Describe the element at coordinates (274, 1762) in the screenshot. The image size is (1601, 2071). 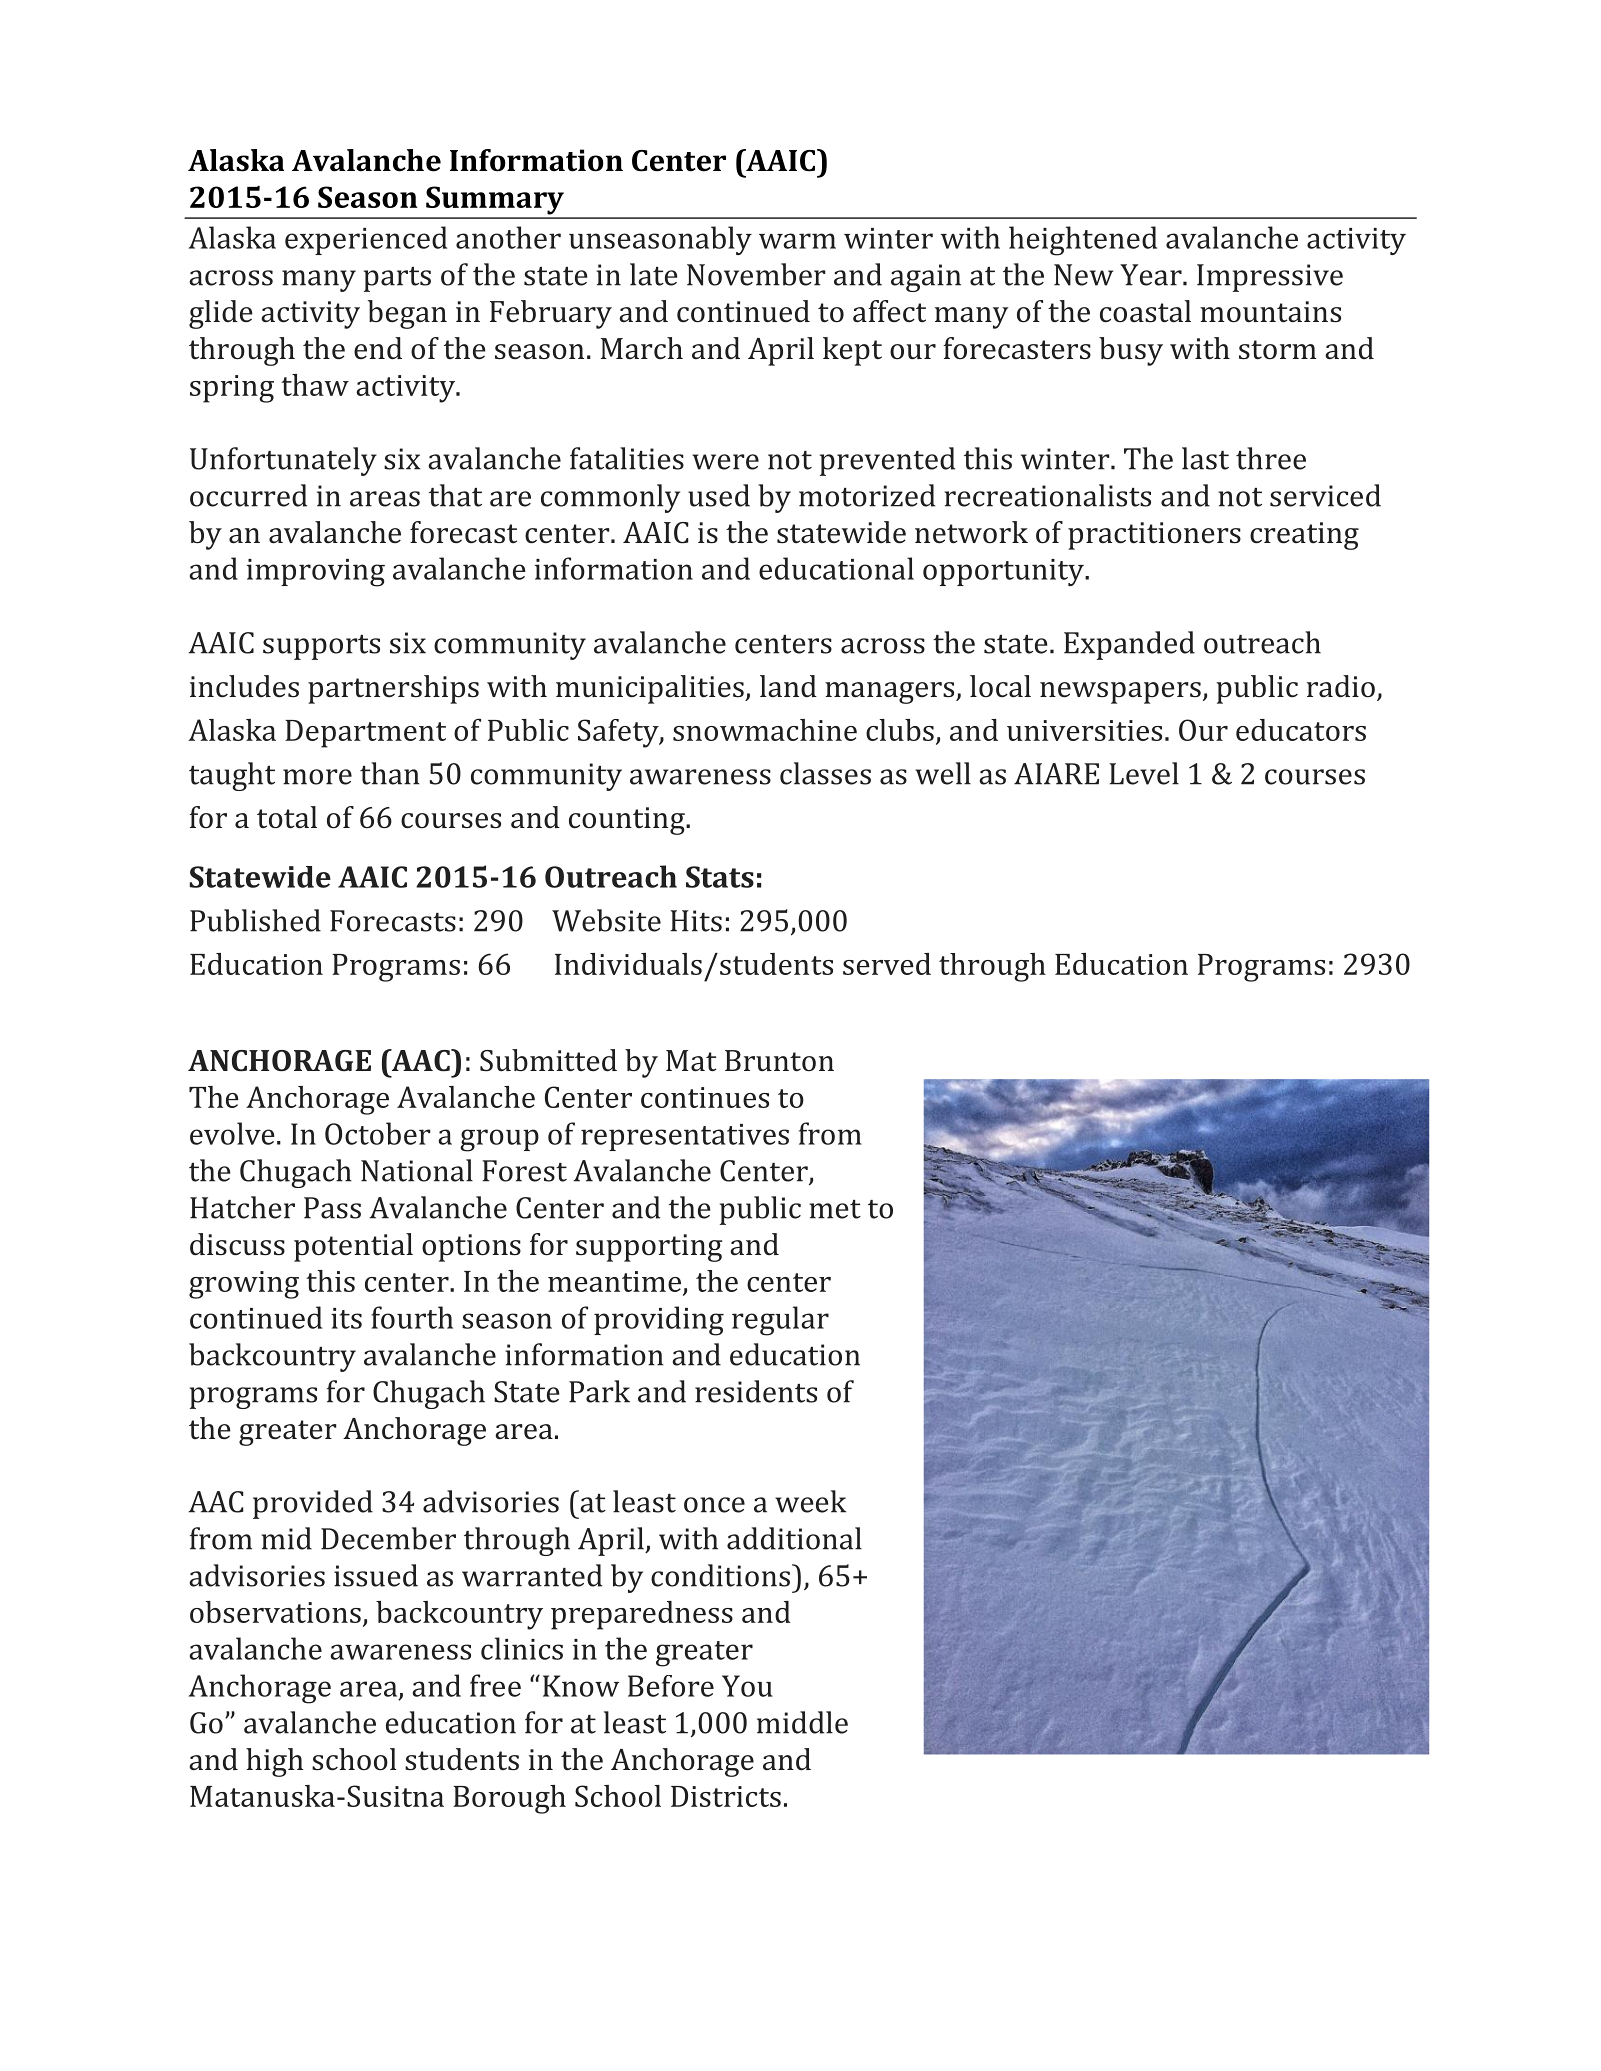
I see `high` at that location.
